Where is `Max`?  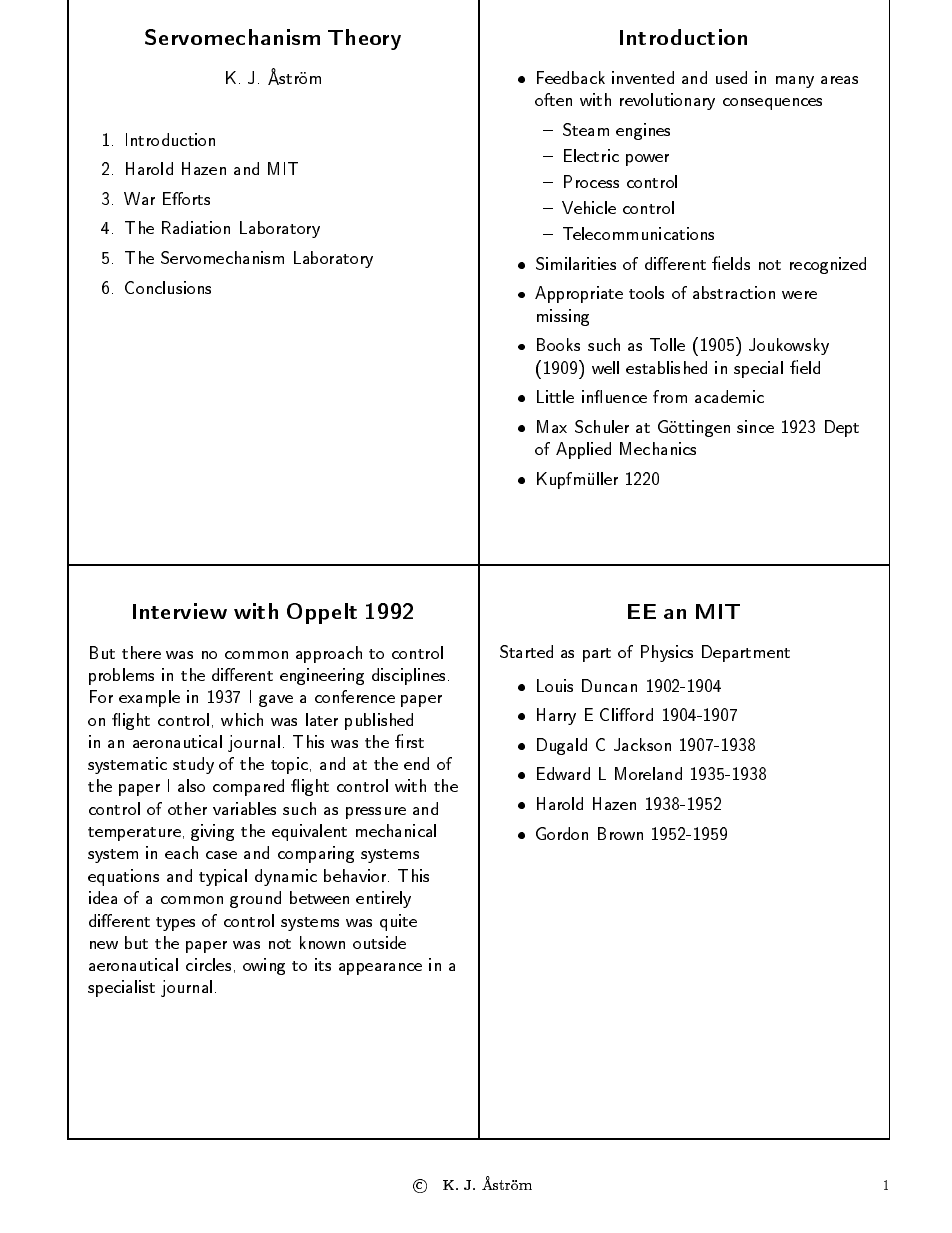
Max is located at coordinates (552, 426).
